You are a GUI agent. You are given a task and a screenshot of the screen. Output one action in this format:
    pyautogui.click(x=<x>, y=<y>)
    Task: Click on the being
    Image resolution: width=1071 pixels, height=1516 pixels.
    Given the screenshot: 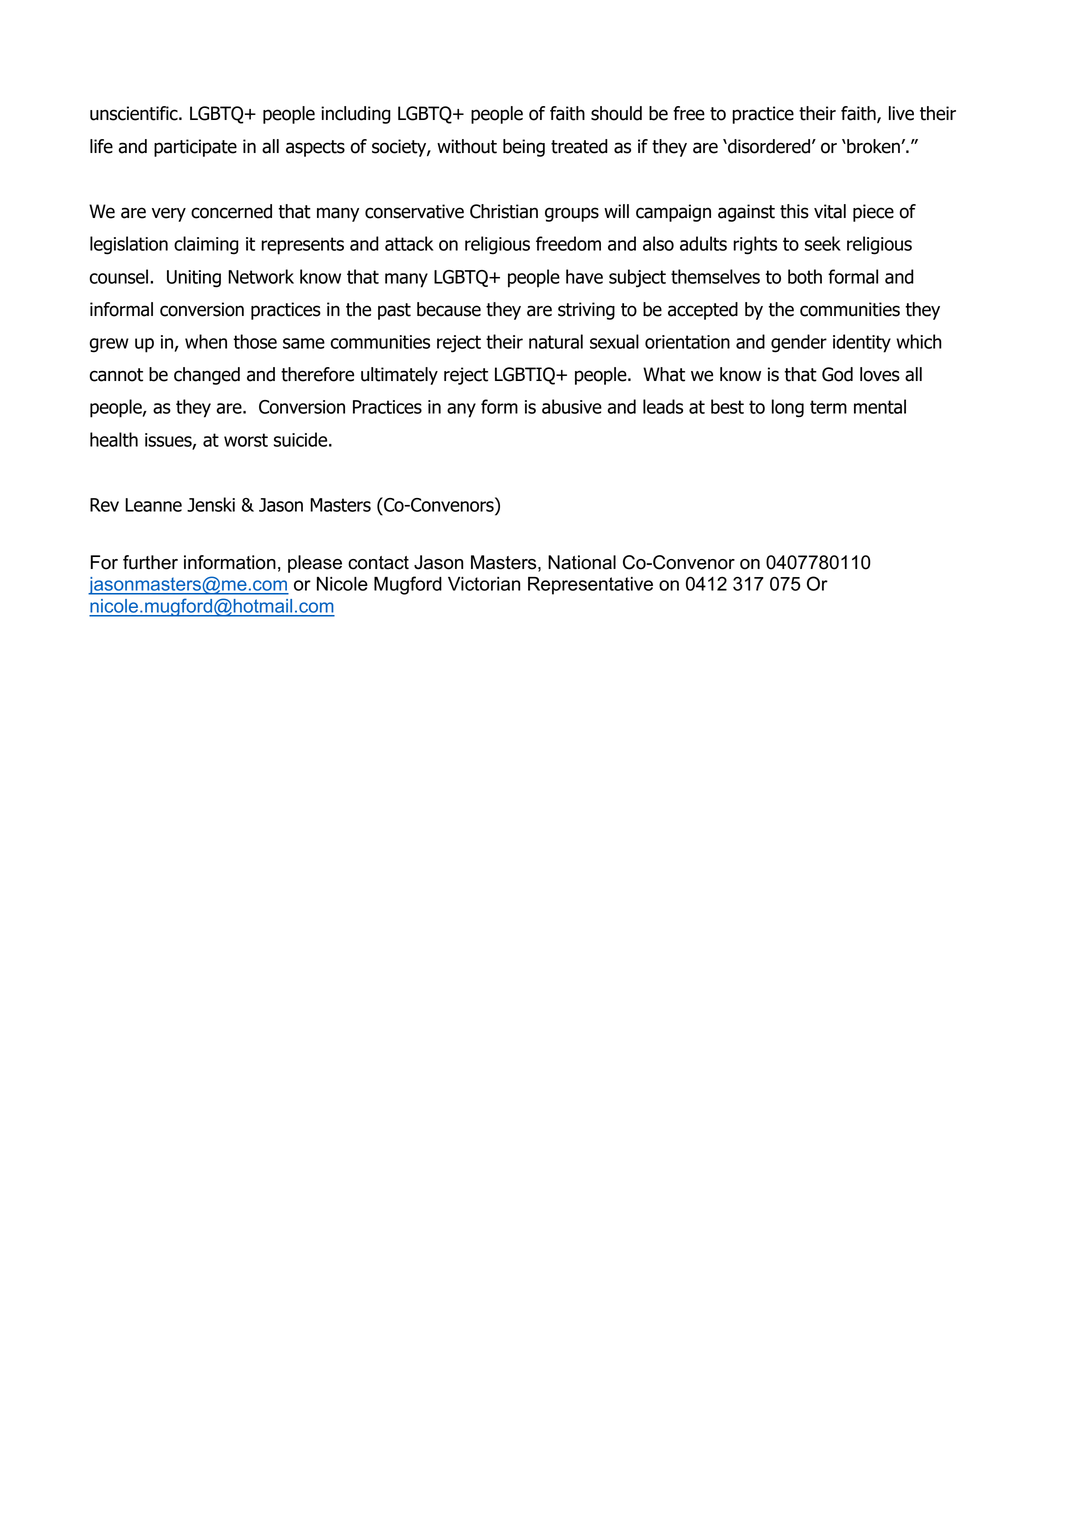 What is the action you would take?
    pyautogui.click(x=524, y=148)
